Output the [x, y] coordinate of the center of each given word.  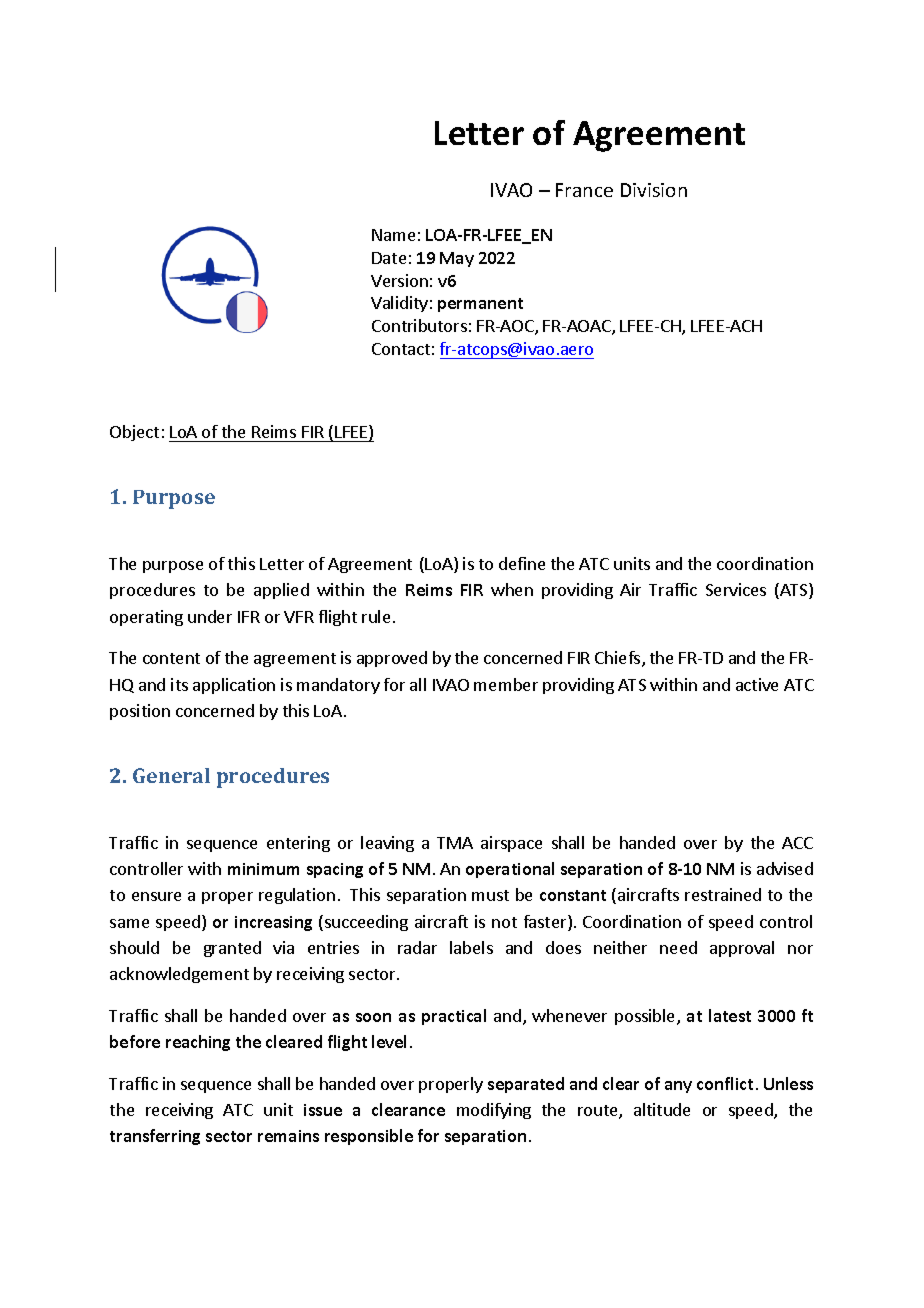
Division [654, 190]
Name [393, 235]
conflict [725, 1083]
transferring [155, 1137]
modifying [494, 1111]
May [457, 259]
